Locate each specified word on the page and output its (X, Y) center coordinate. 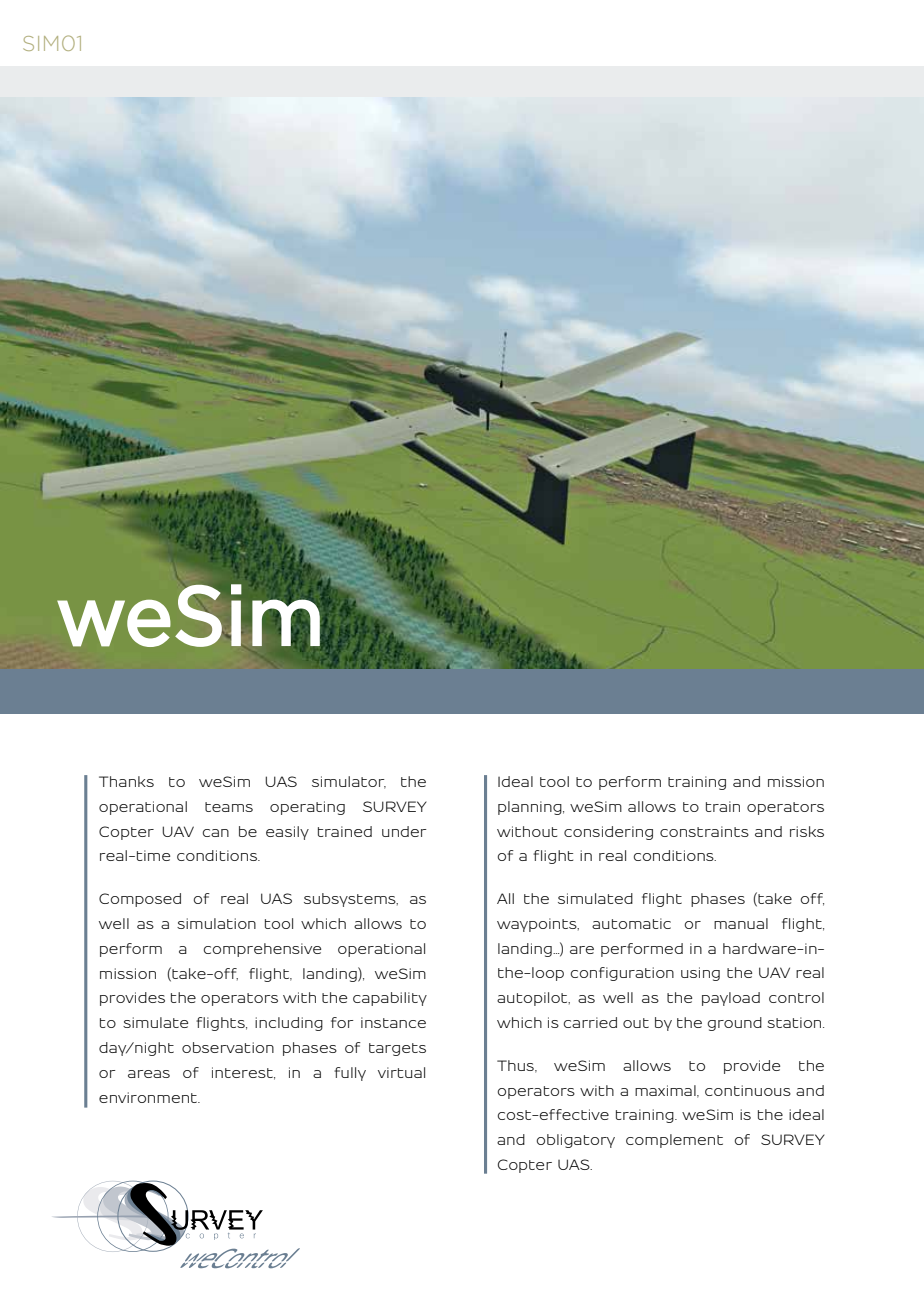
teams (229, 807)
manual (741, 923)
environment (149, 1097)
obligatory (576, 1141)
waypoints (538, 925)
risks (807, 831)
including (289, 1024)
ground (735, 1024)
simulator (349, 782)
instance (393, 1022)
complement (674, 1141)
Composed (140, 900)
